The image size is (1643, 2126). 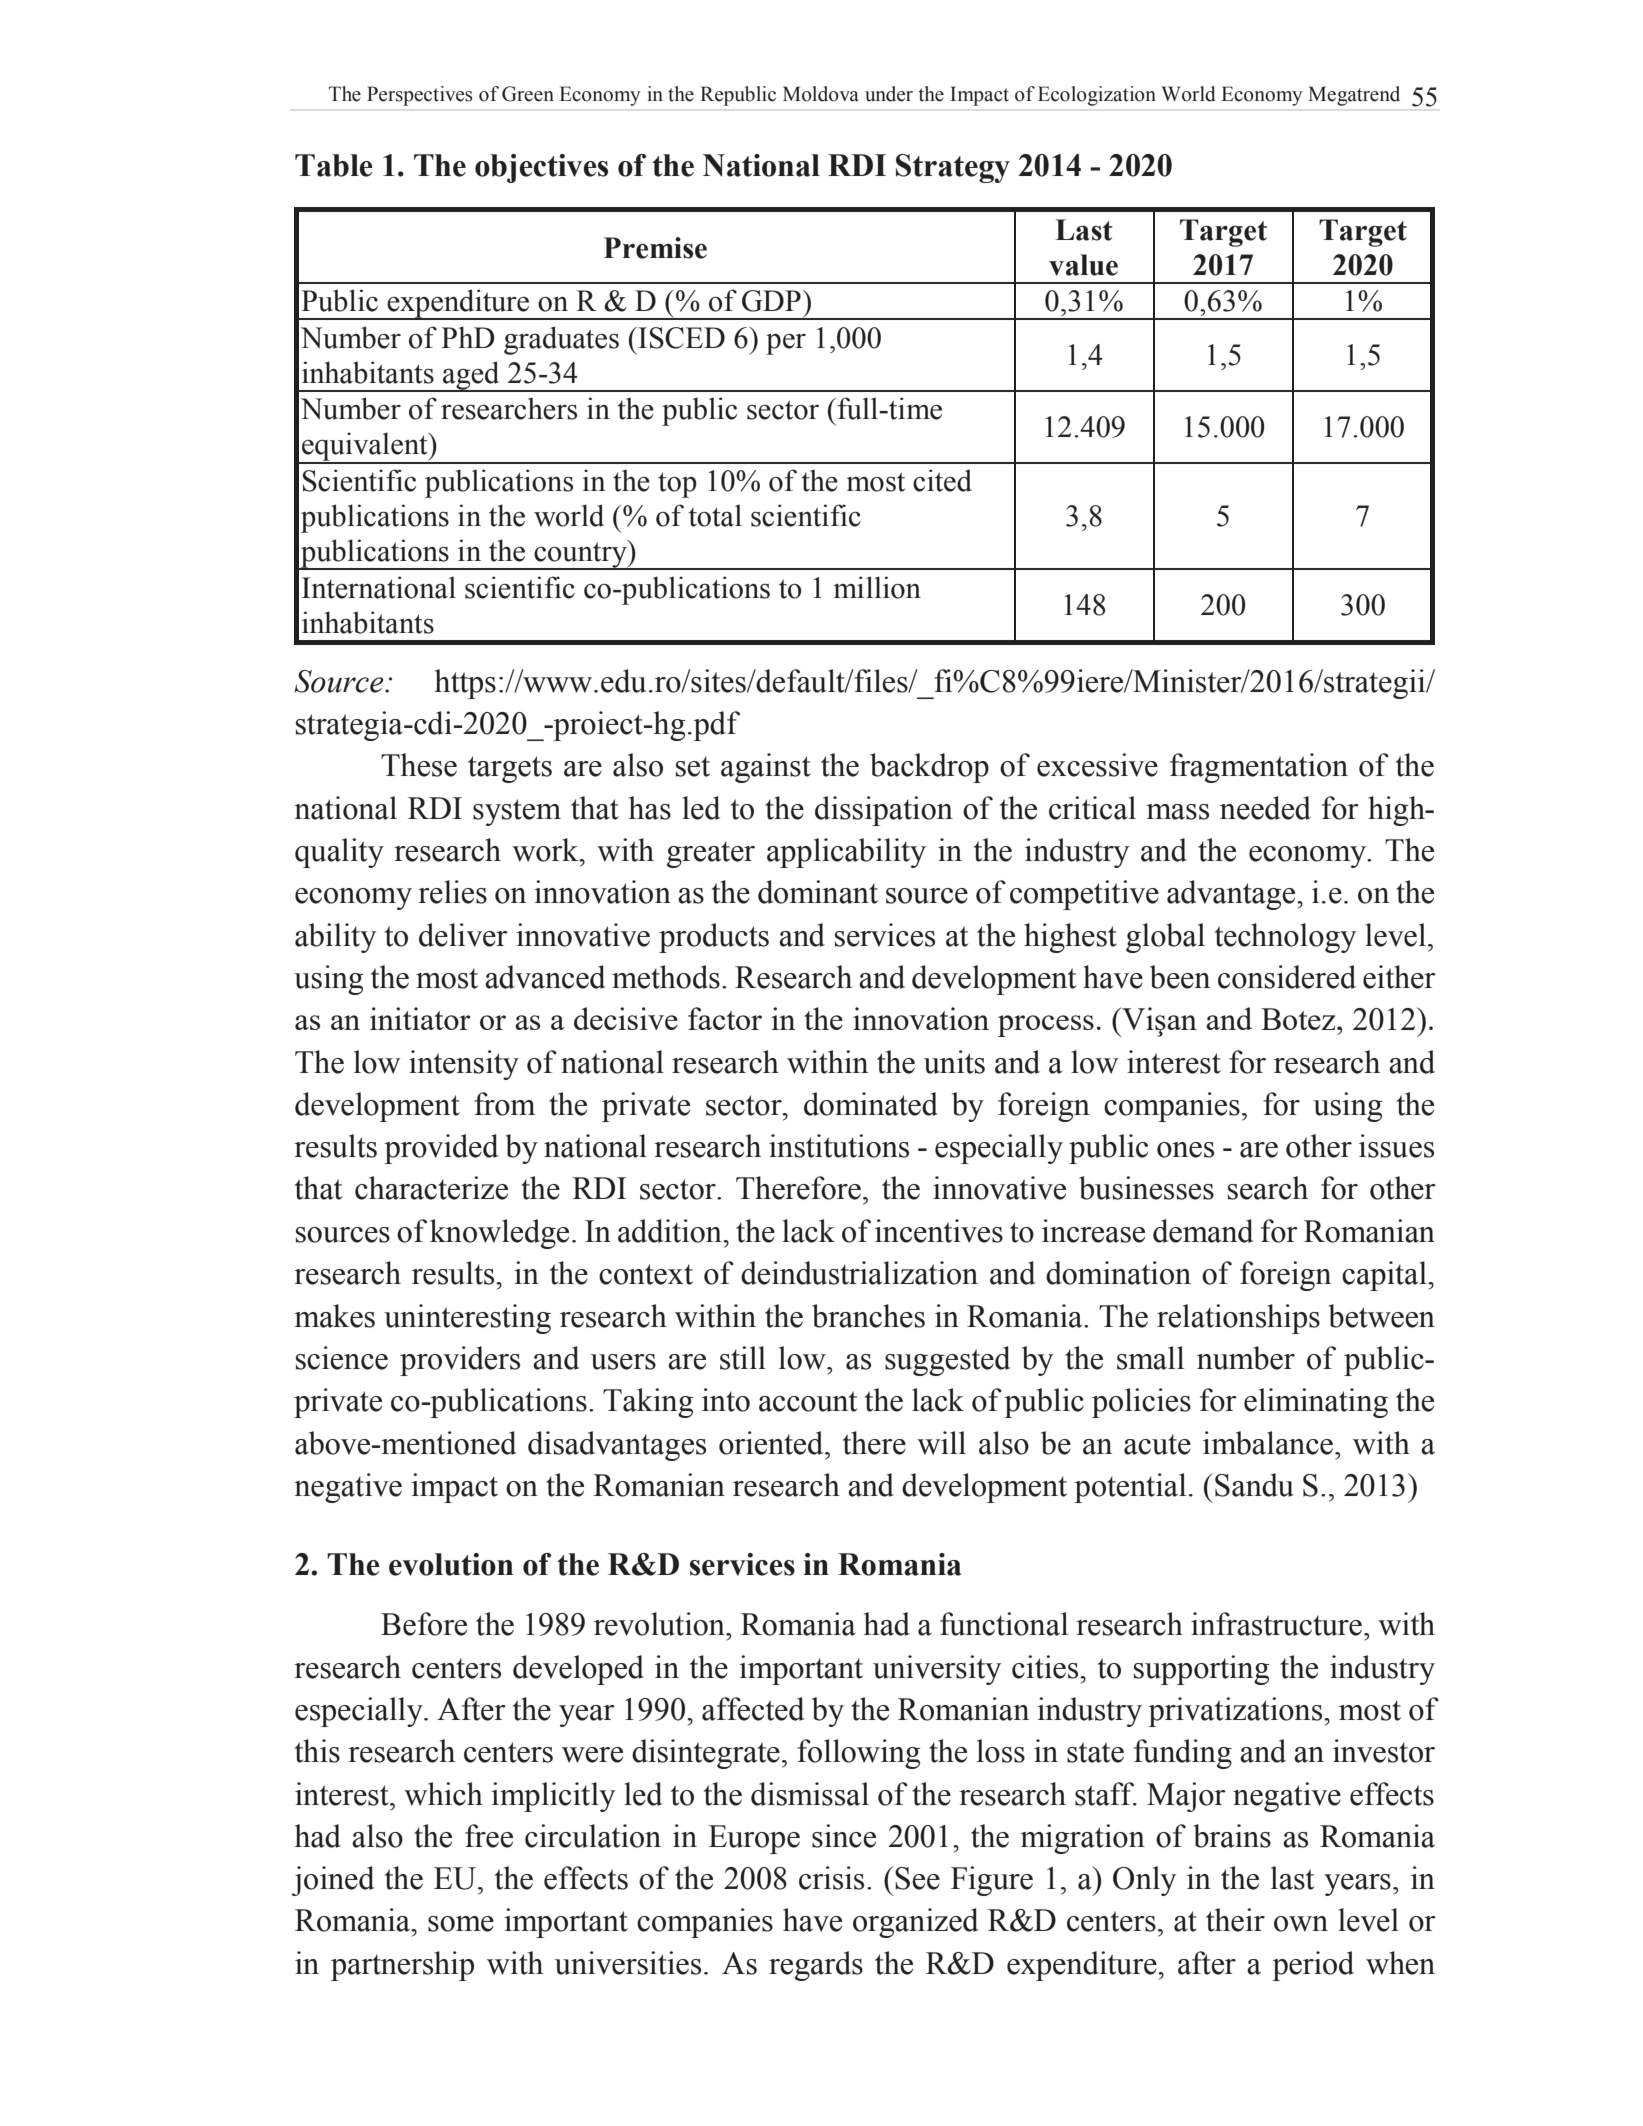 What do you see at coordinates (461, 1924) in the image?
I see `some` at bounding box center [461, 1924].
